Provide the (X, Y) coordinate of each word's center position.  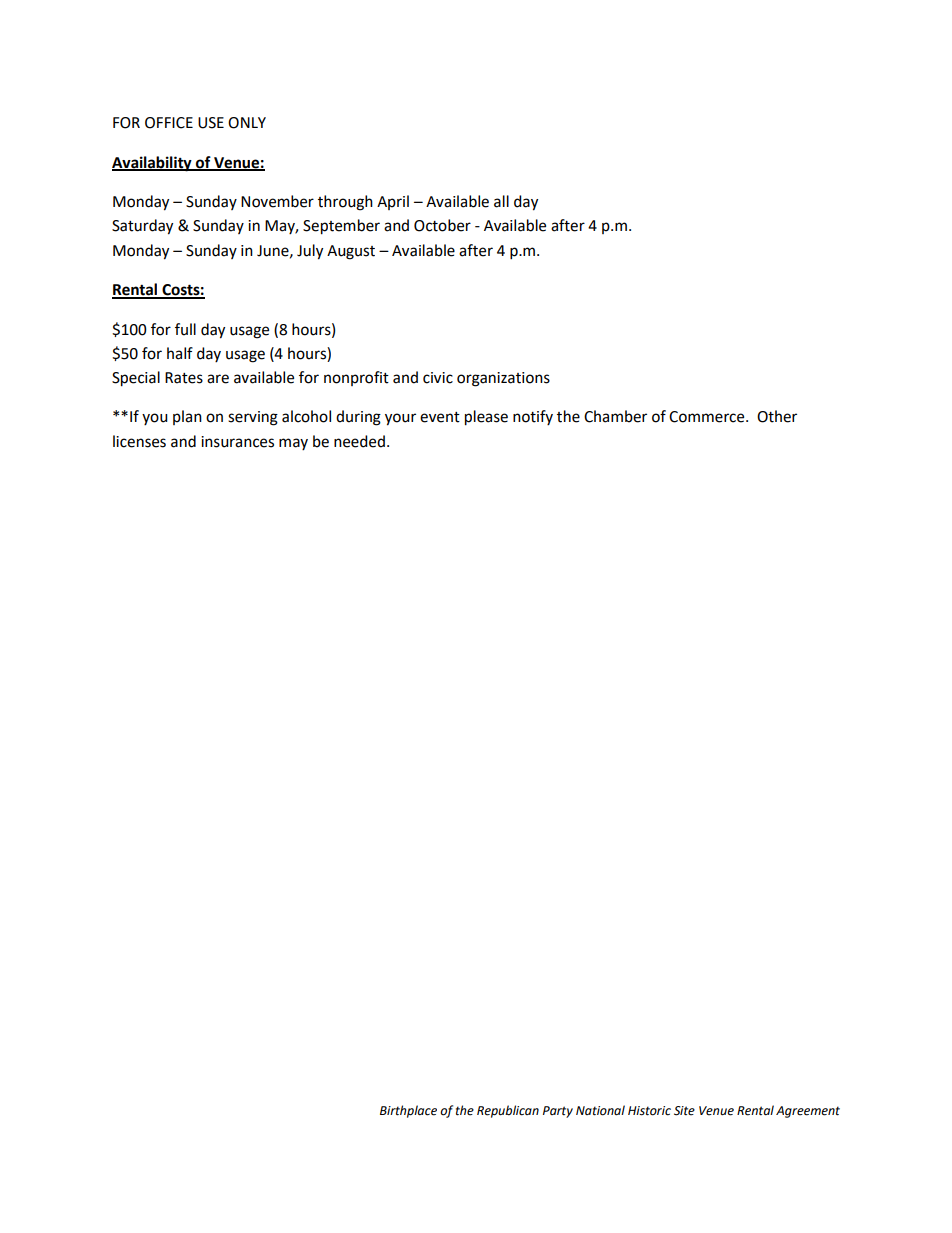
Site (684, 1111)
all (501, 201)
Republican (508, 1111)
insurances (237, 442)
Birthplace (408, 1111)
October (442, 225)
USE (211, 123)
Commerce (708, 417)
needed (359, 441)
